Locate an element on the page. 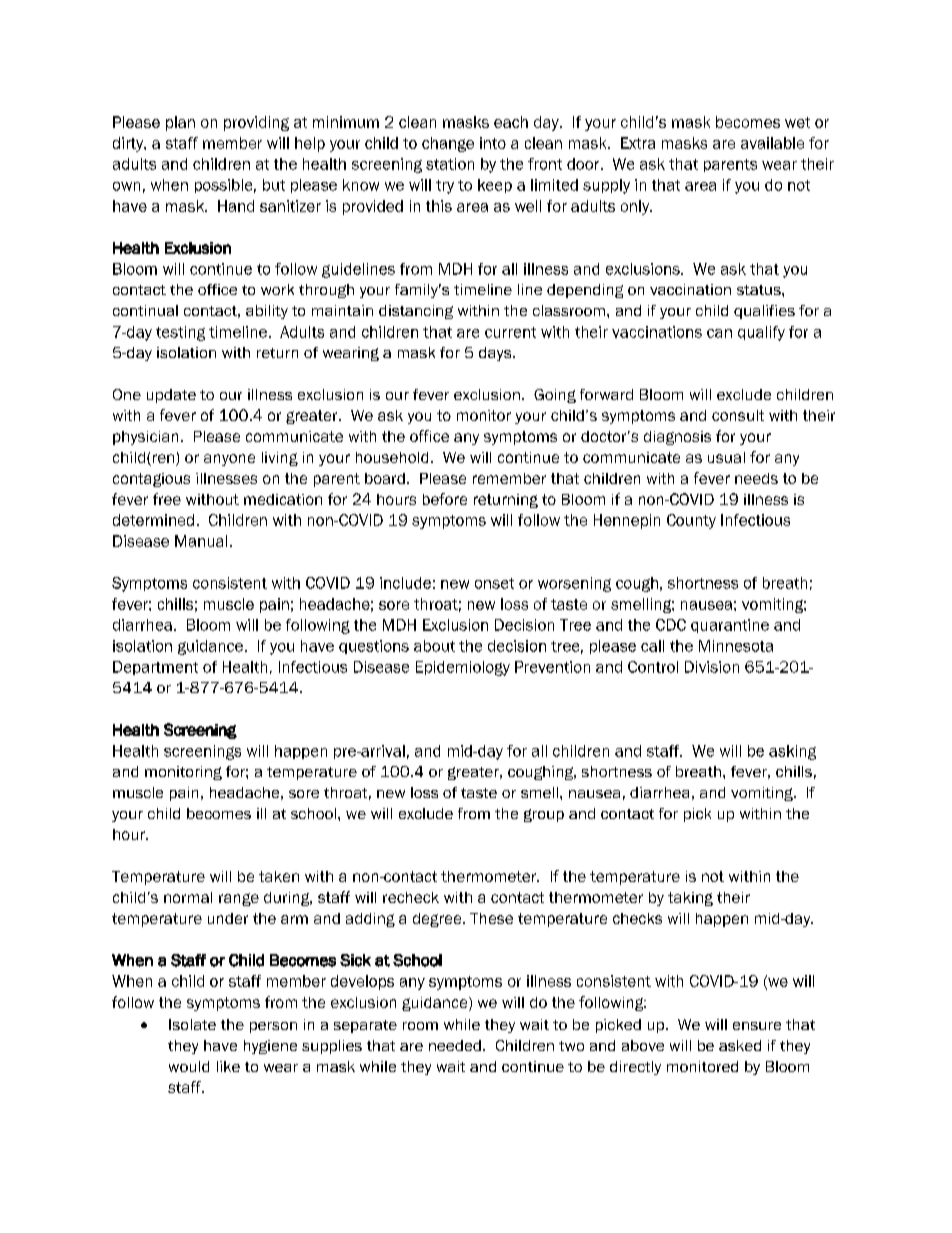 Image resolution: width=952 pixels, height=1233 pixels. Manual is located at coordinates (201, 541).
